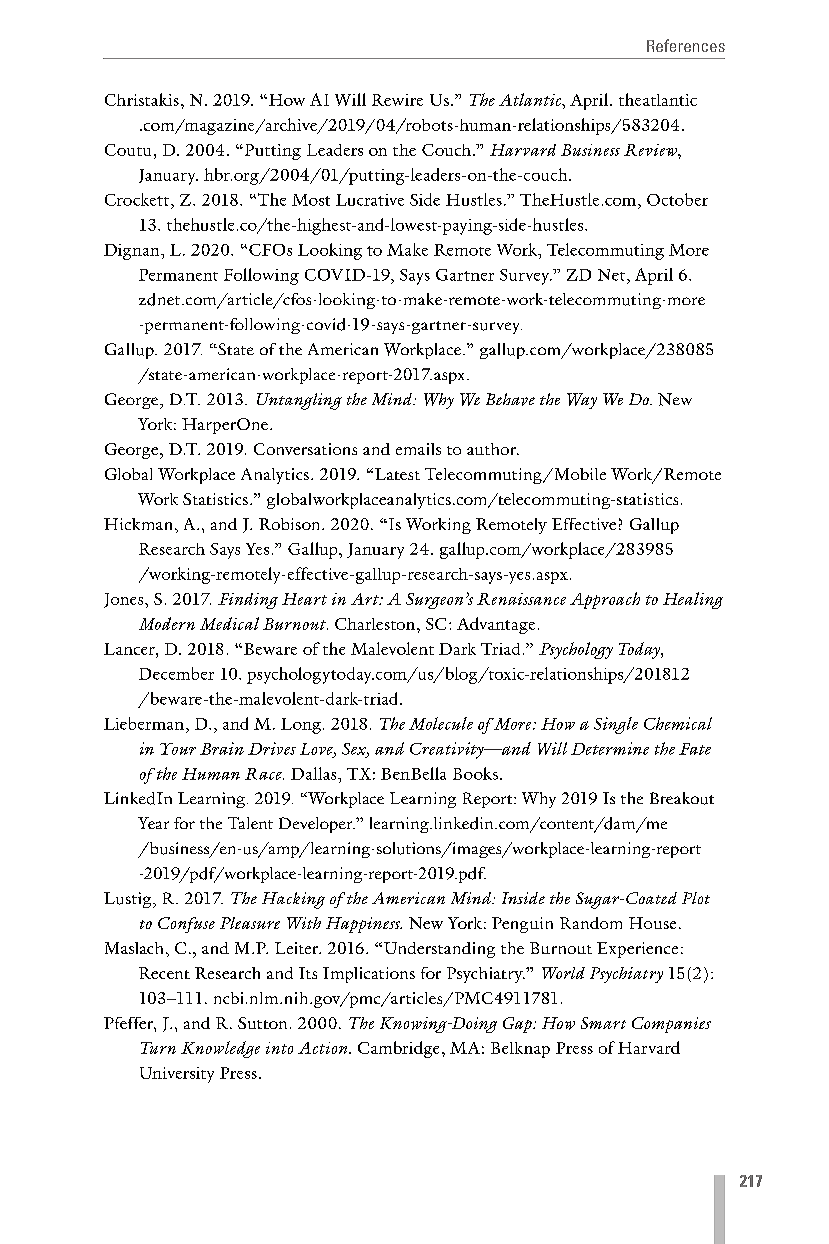 The width and height of the page is (829, 1244). Describe the element at coordinates (398, 1049) in the page. I see `Cambridge` at that location.
